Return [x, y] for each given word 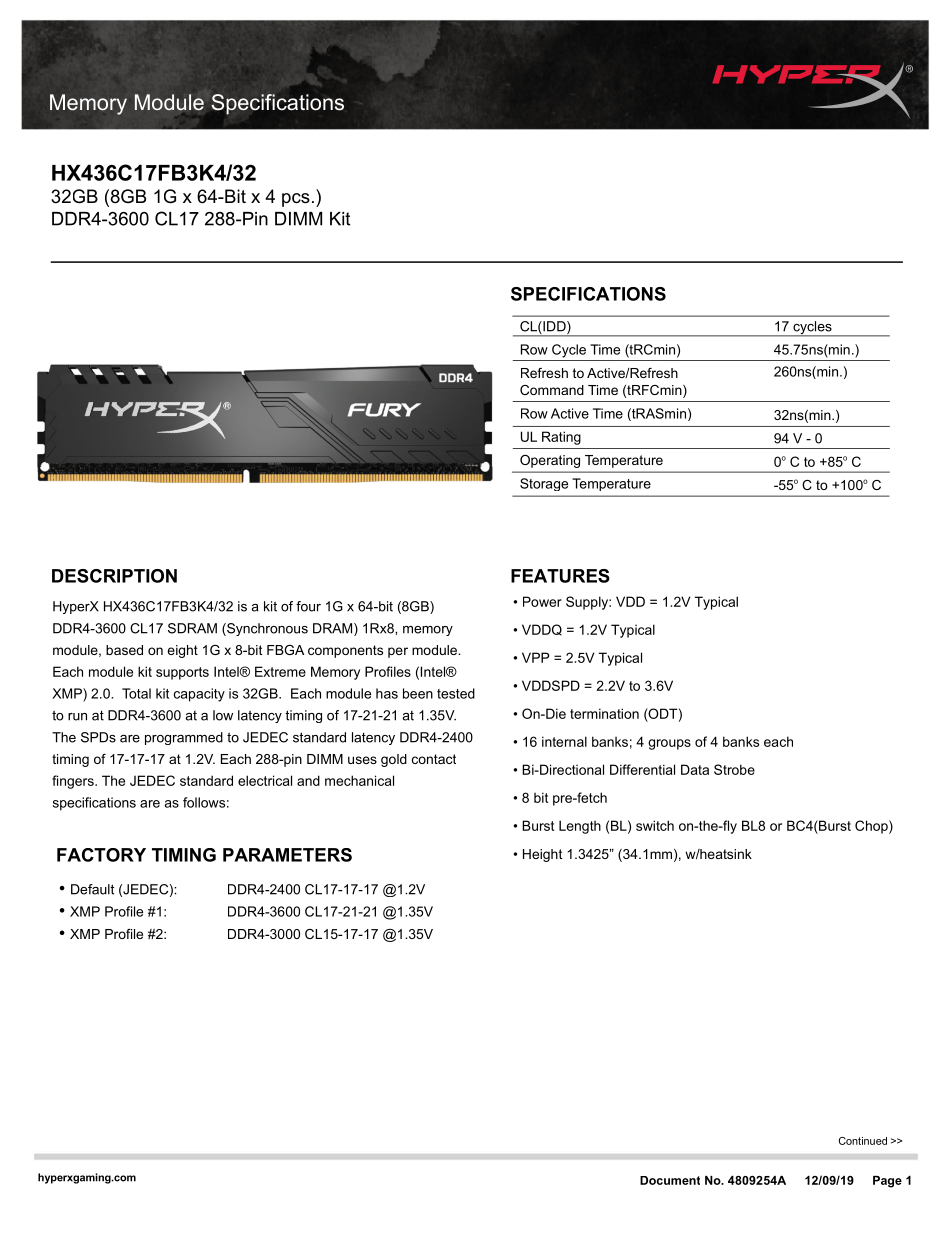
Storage [544, 484]
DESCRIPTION [114, 576]
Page [887, 1182]
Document [670, 1180]
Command [552, 390]
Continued [863, 1141]
